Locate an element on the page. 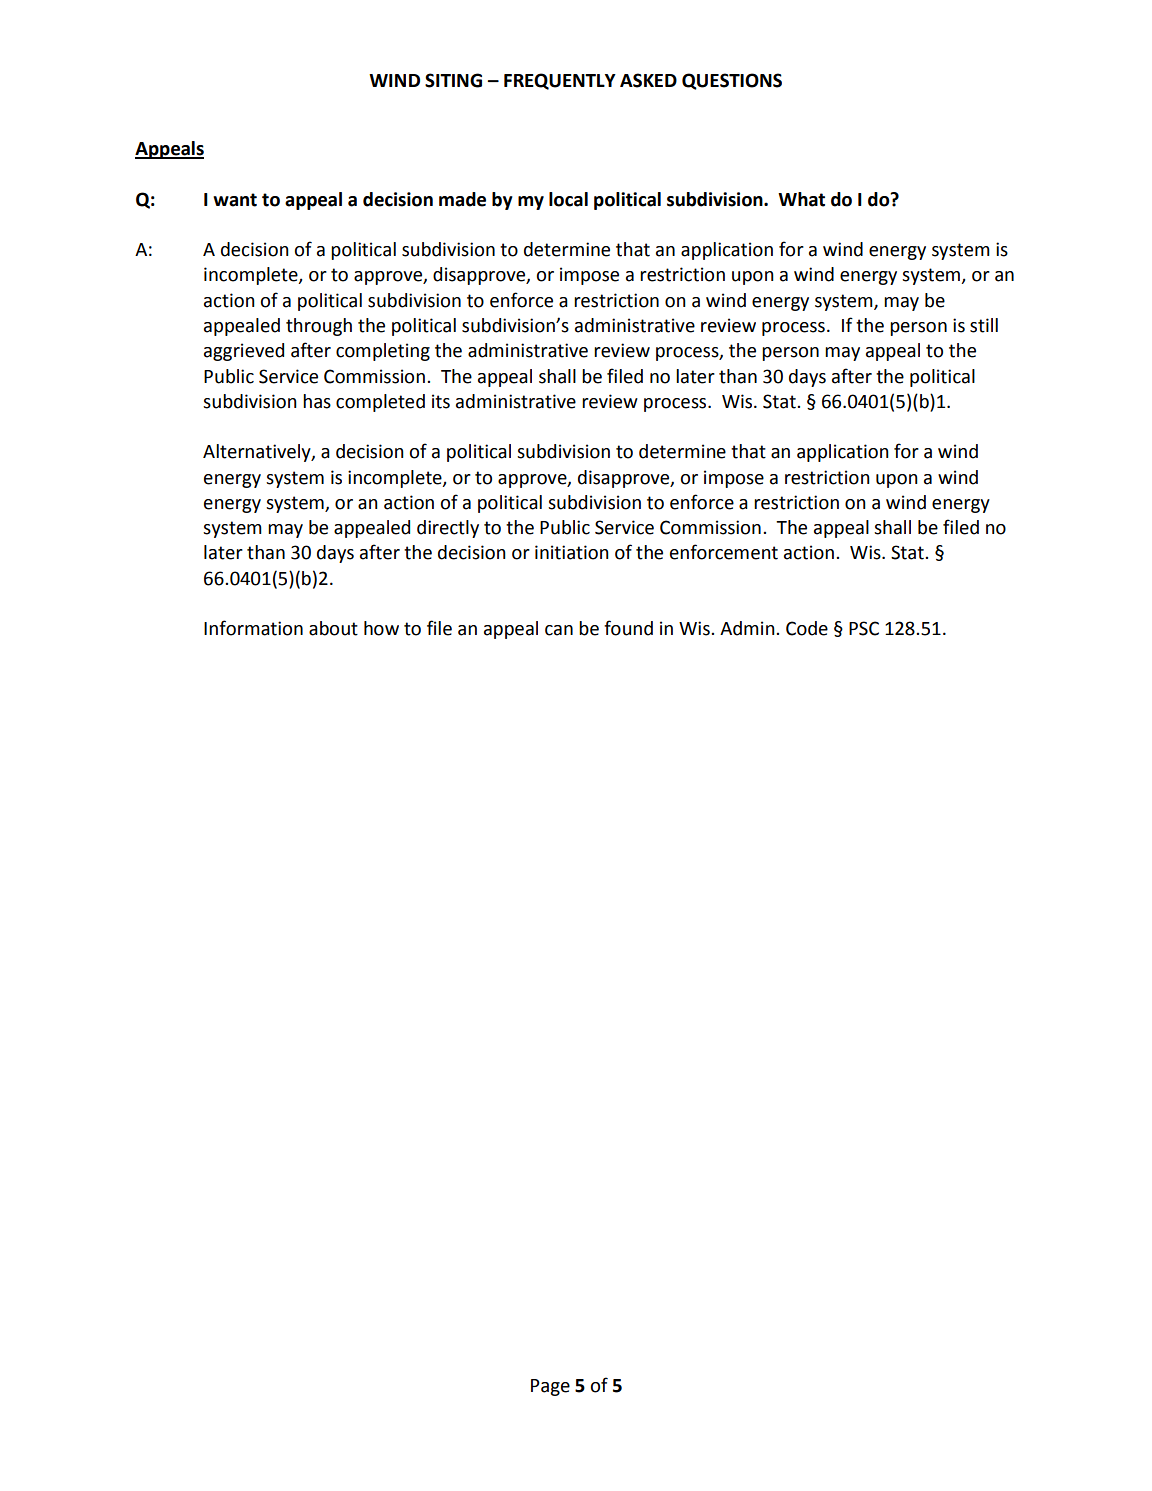  can is located at coordinates (559, 630).
